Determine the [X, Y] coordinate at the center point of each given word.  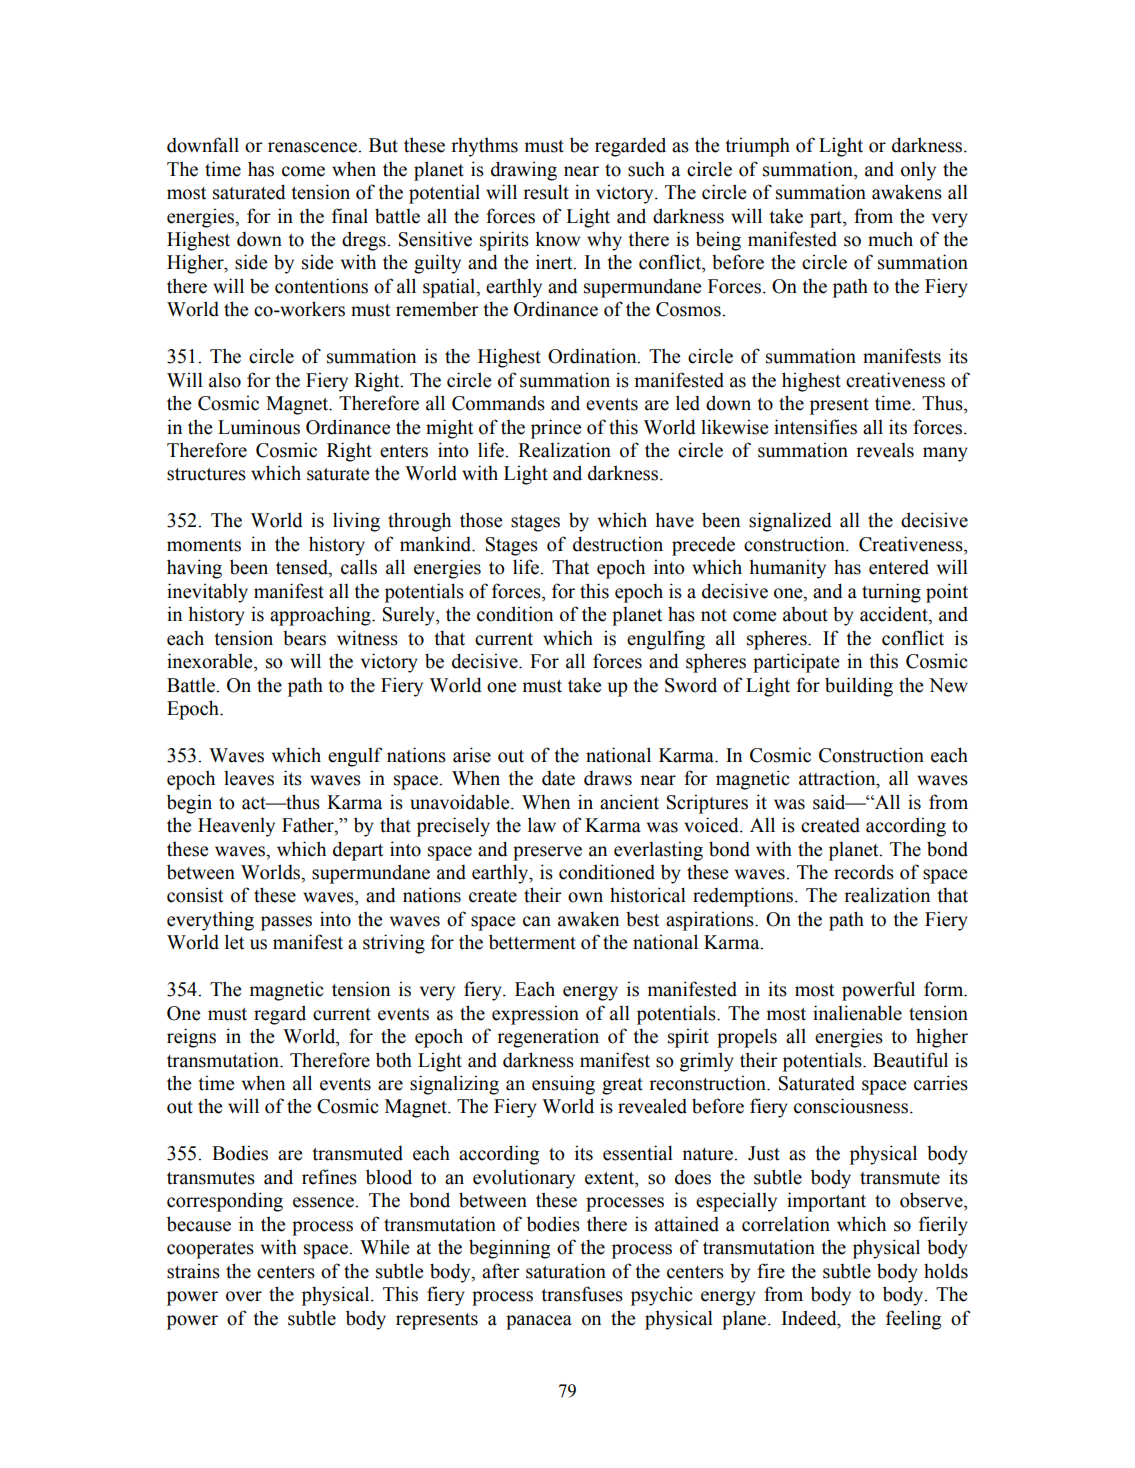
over [244, 1296]
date [558, 778]
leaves [249, 778]
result [546, 192]
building [859, 687]
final [350, 216]
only [918, 171]
